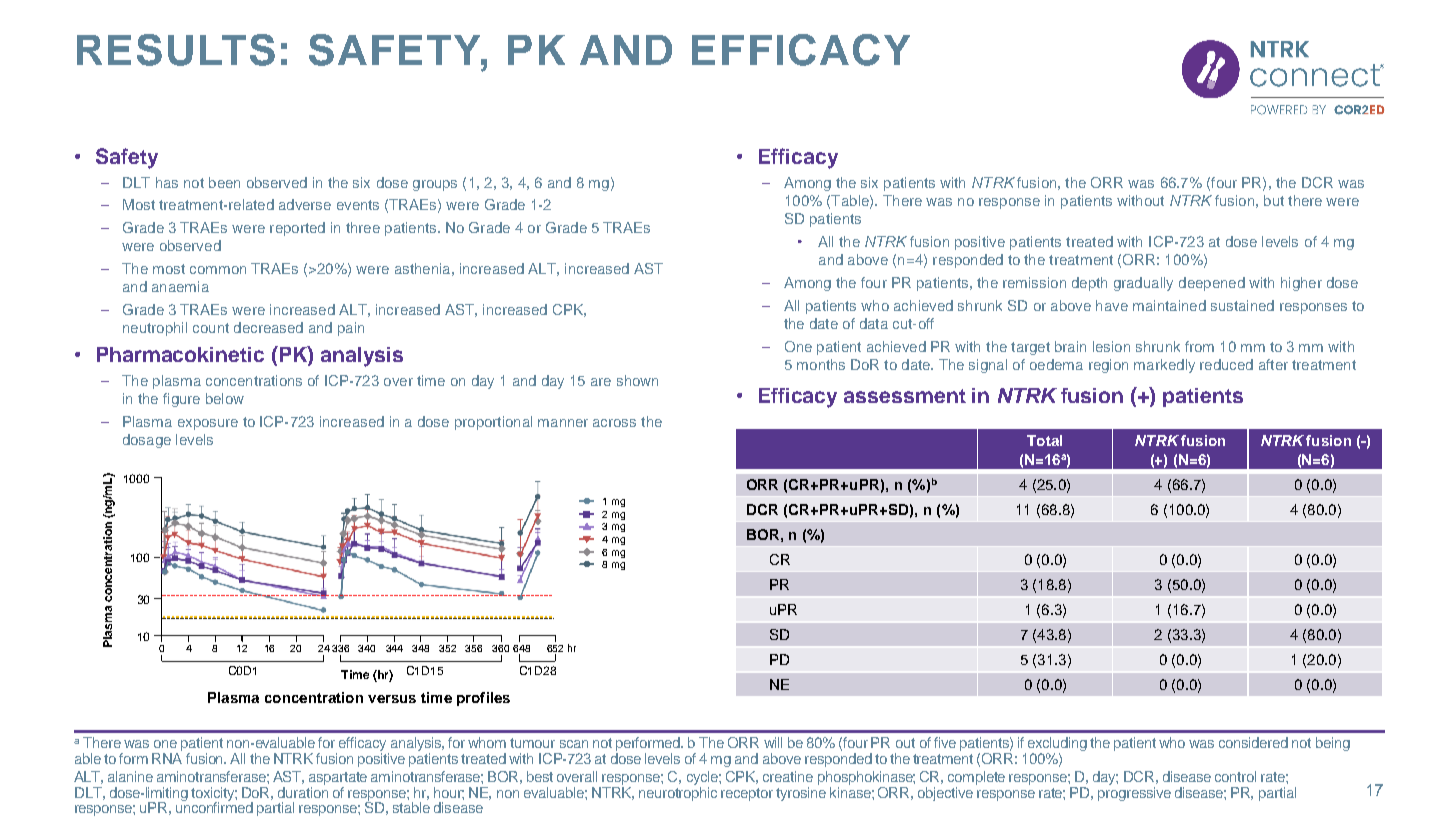  I want to click on but, so click(1274, 200).
